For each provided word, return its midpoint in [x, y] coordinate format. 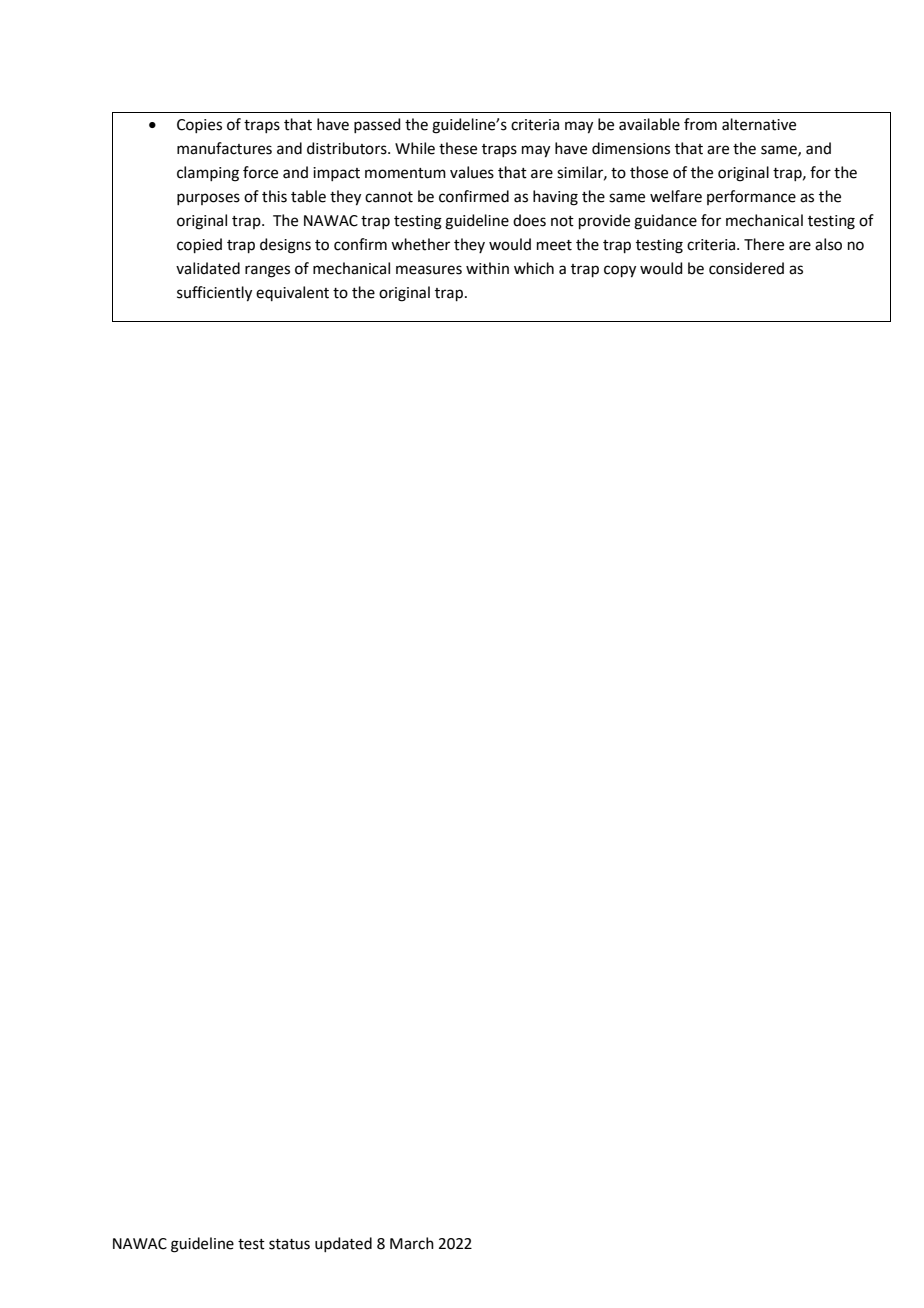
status [289, 1244]
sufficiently [214, 294]
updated [343, 1244]
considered [746, 268]
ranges [267, 271]
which [534, 268]
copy [620, 271]
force [260, 172]
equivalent [292, 293]
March [412, 1243]
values [472, 172]
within [487, 268]
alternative [759, 124]
